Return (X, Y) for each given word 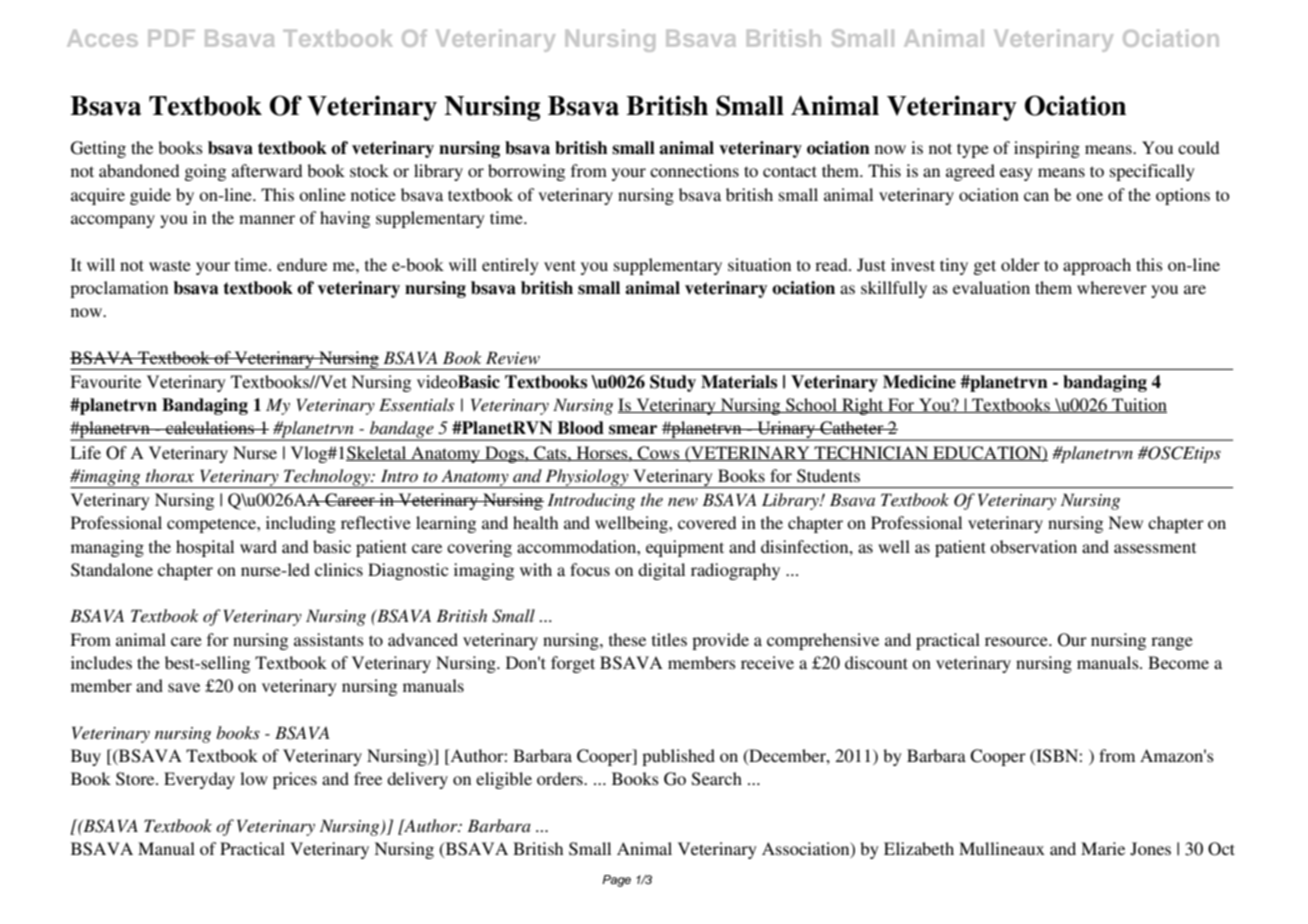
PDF (171, 38)
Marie (1103, 848)
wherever (1112, 287)
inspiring (1047, 149)
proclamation (119, 289)
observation (1033, 546)
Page (616, 881)
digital (661, 571)
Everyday (199, 780)
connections (694, 170)
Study (673, 383)
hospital (205, 548)
